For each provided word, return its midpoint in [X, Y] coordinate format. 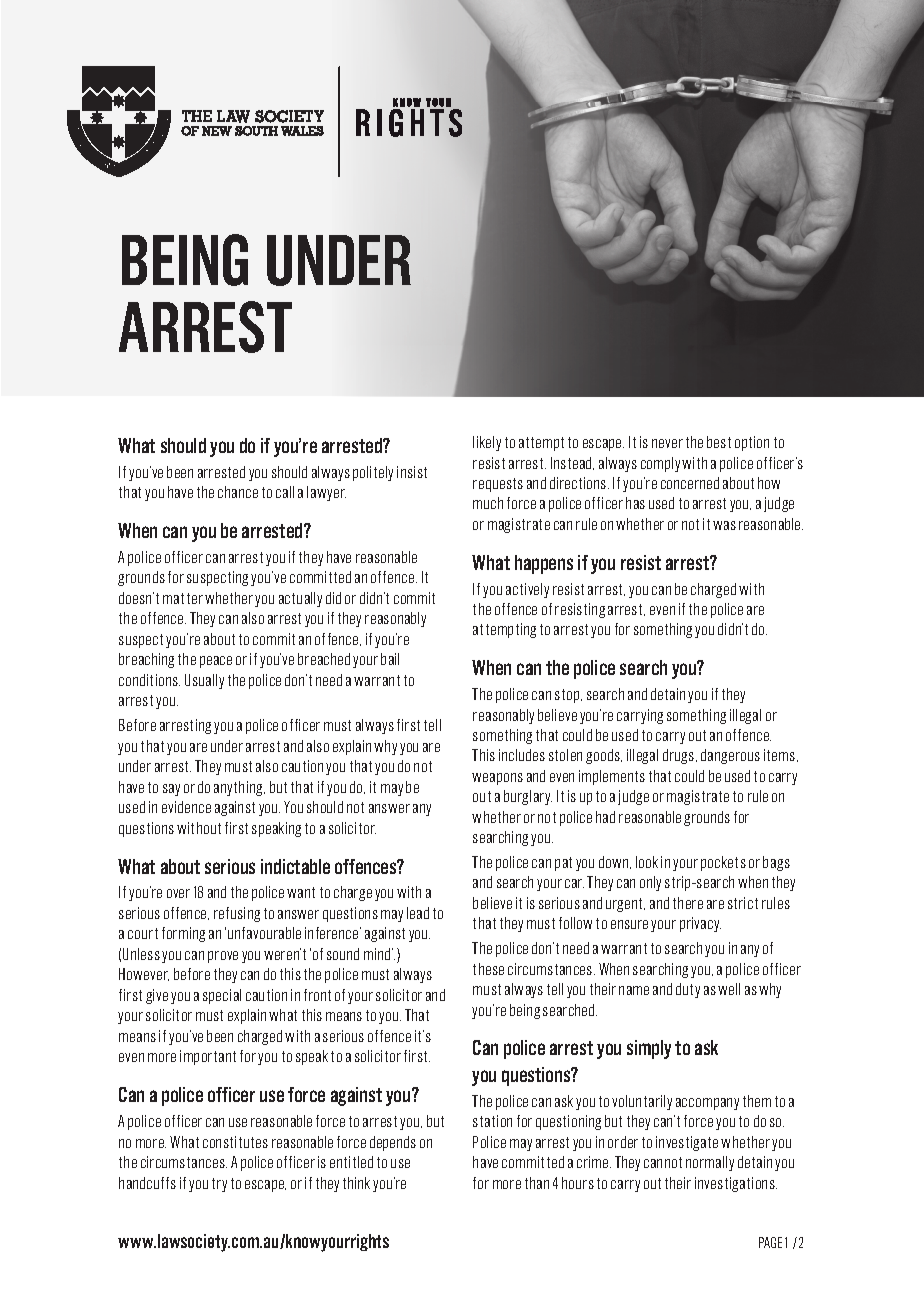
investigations [736, 1184]
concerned [690, 483]
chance [238, 492]
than [537, 1183]
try [219, 1185]
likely [487, 443]
